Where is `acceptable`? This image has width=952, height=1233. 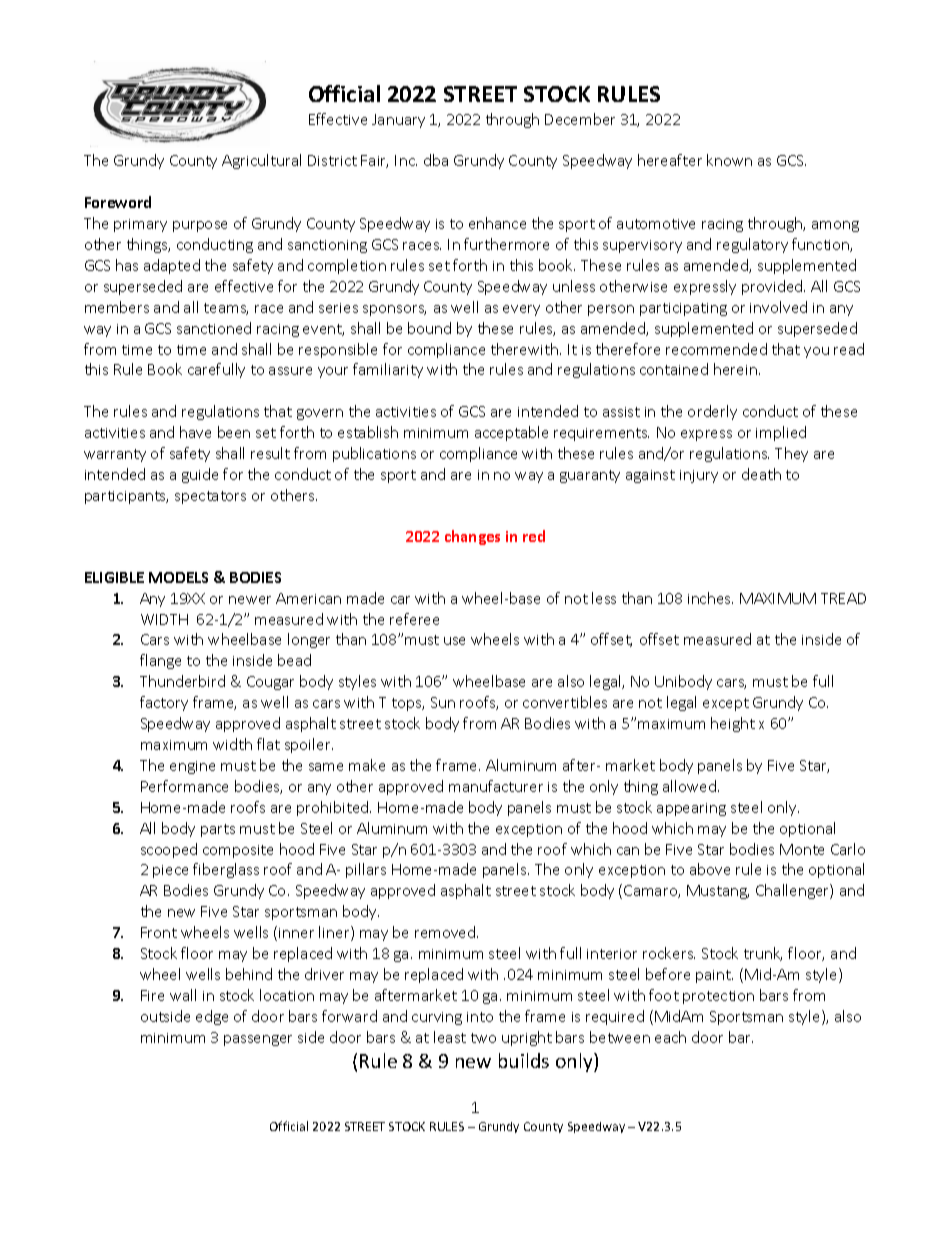
acceptable is located at coordinates (511, 433).
